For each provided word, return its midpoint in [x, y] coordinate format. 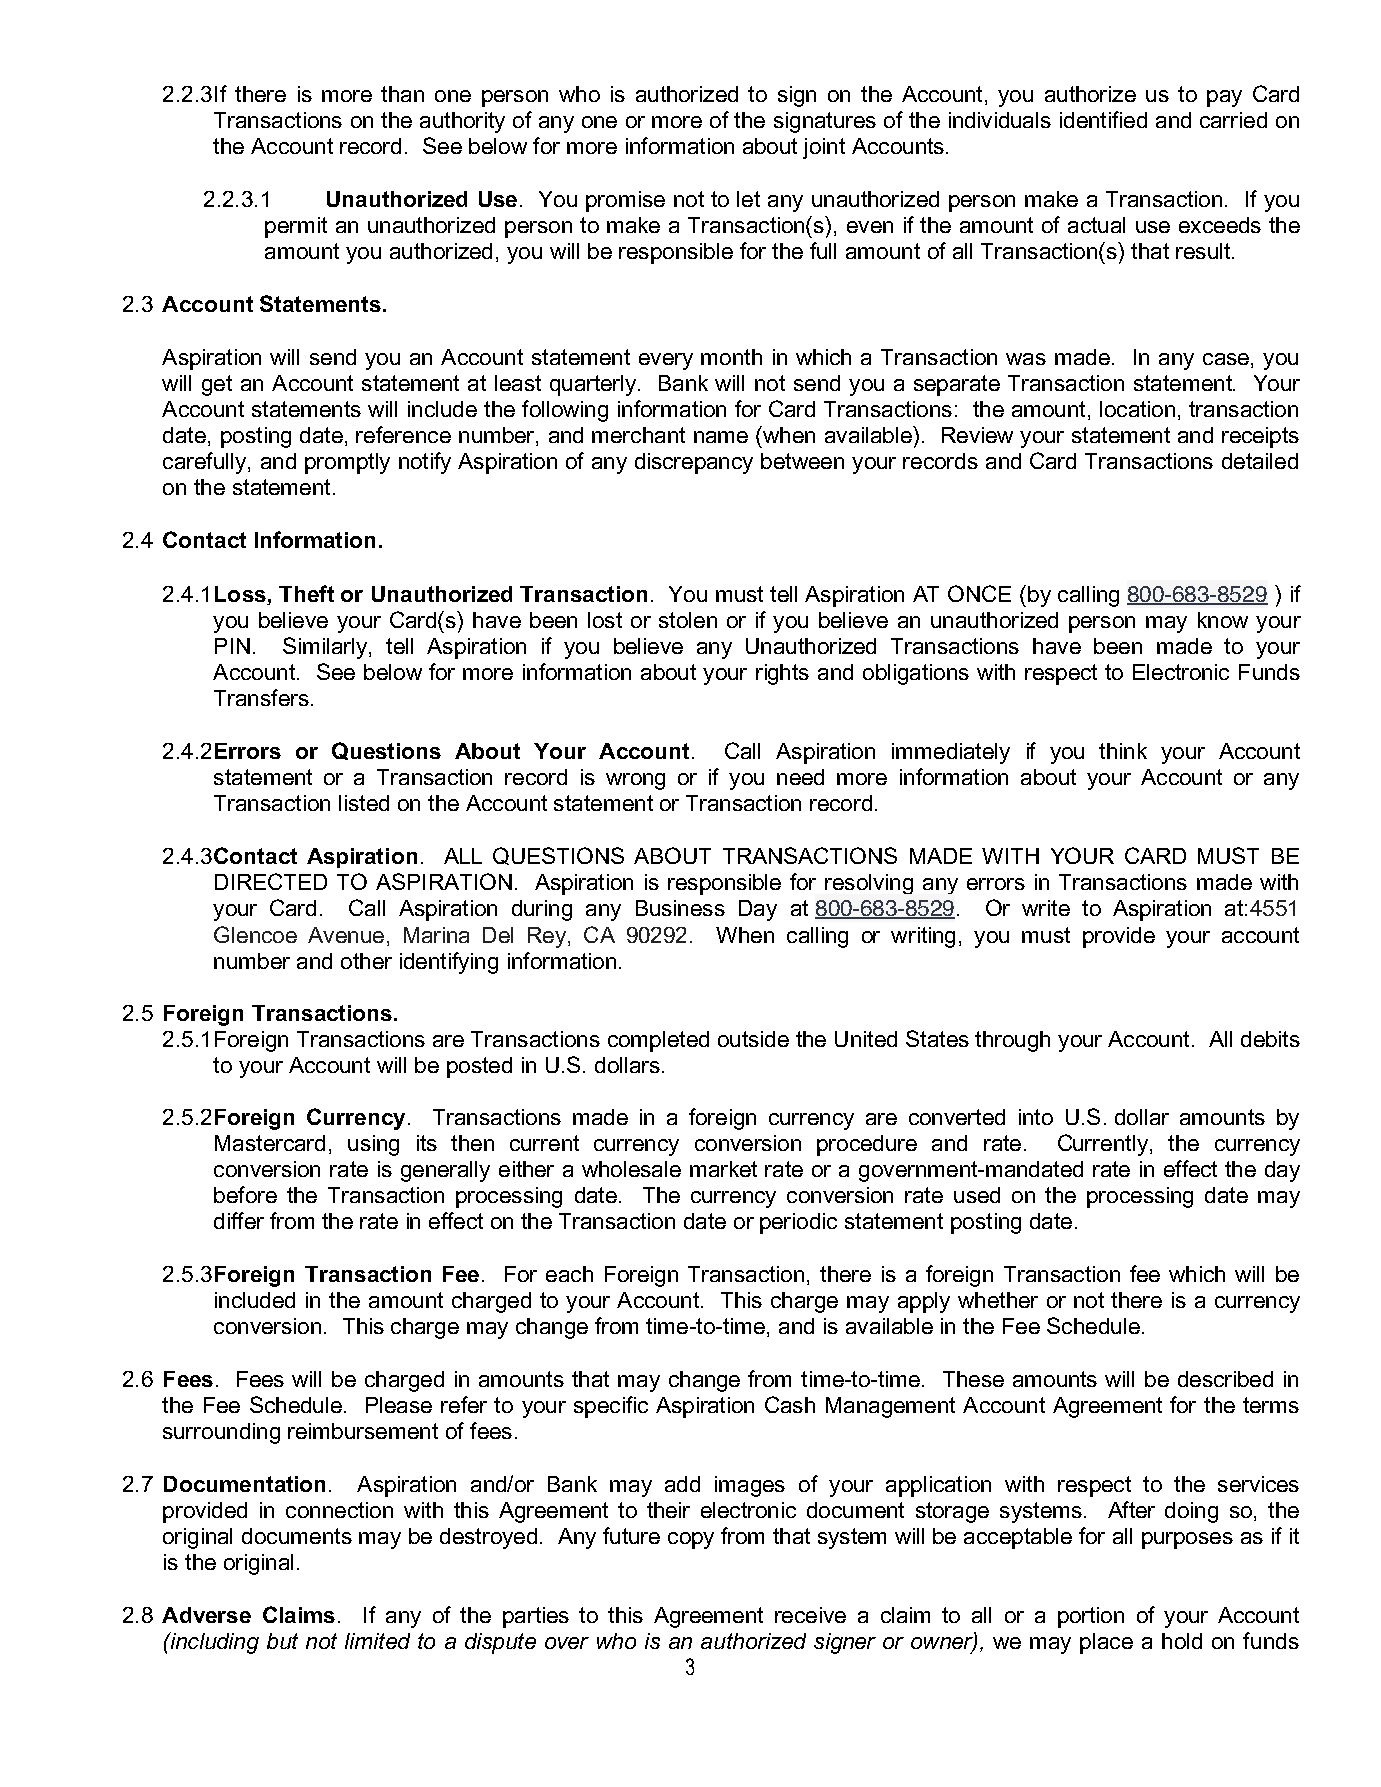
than [402, 94]
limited [377, 1641]
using [373, 1145]
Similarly [325, 648]
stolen [688, 620]
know [1223, 620]
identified [1103, 119]
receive [810, 1615]
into [1036, 1117]
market [723, 1169]
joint [824, 148]
